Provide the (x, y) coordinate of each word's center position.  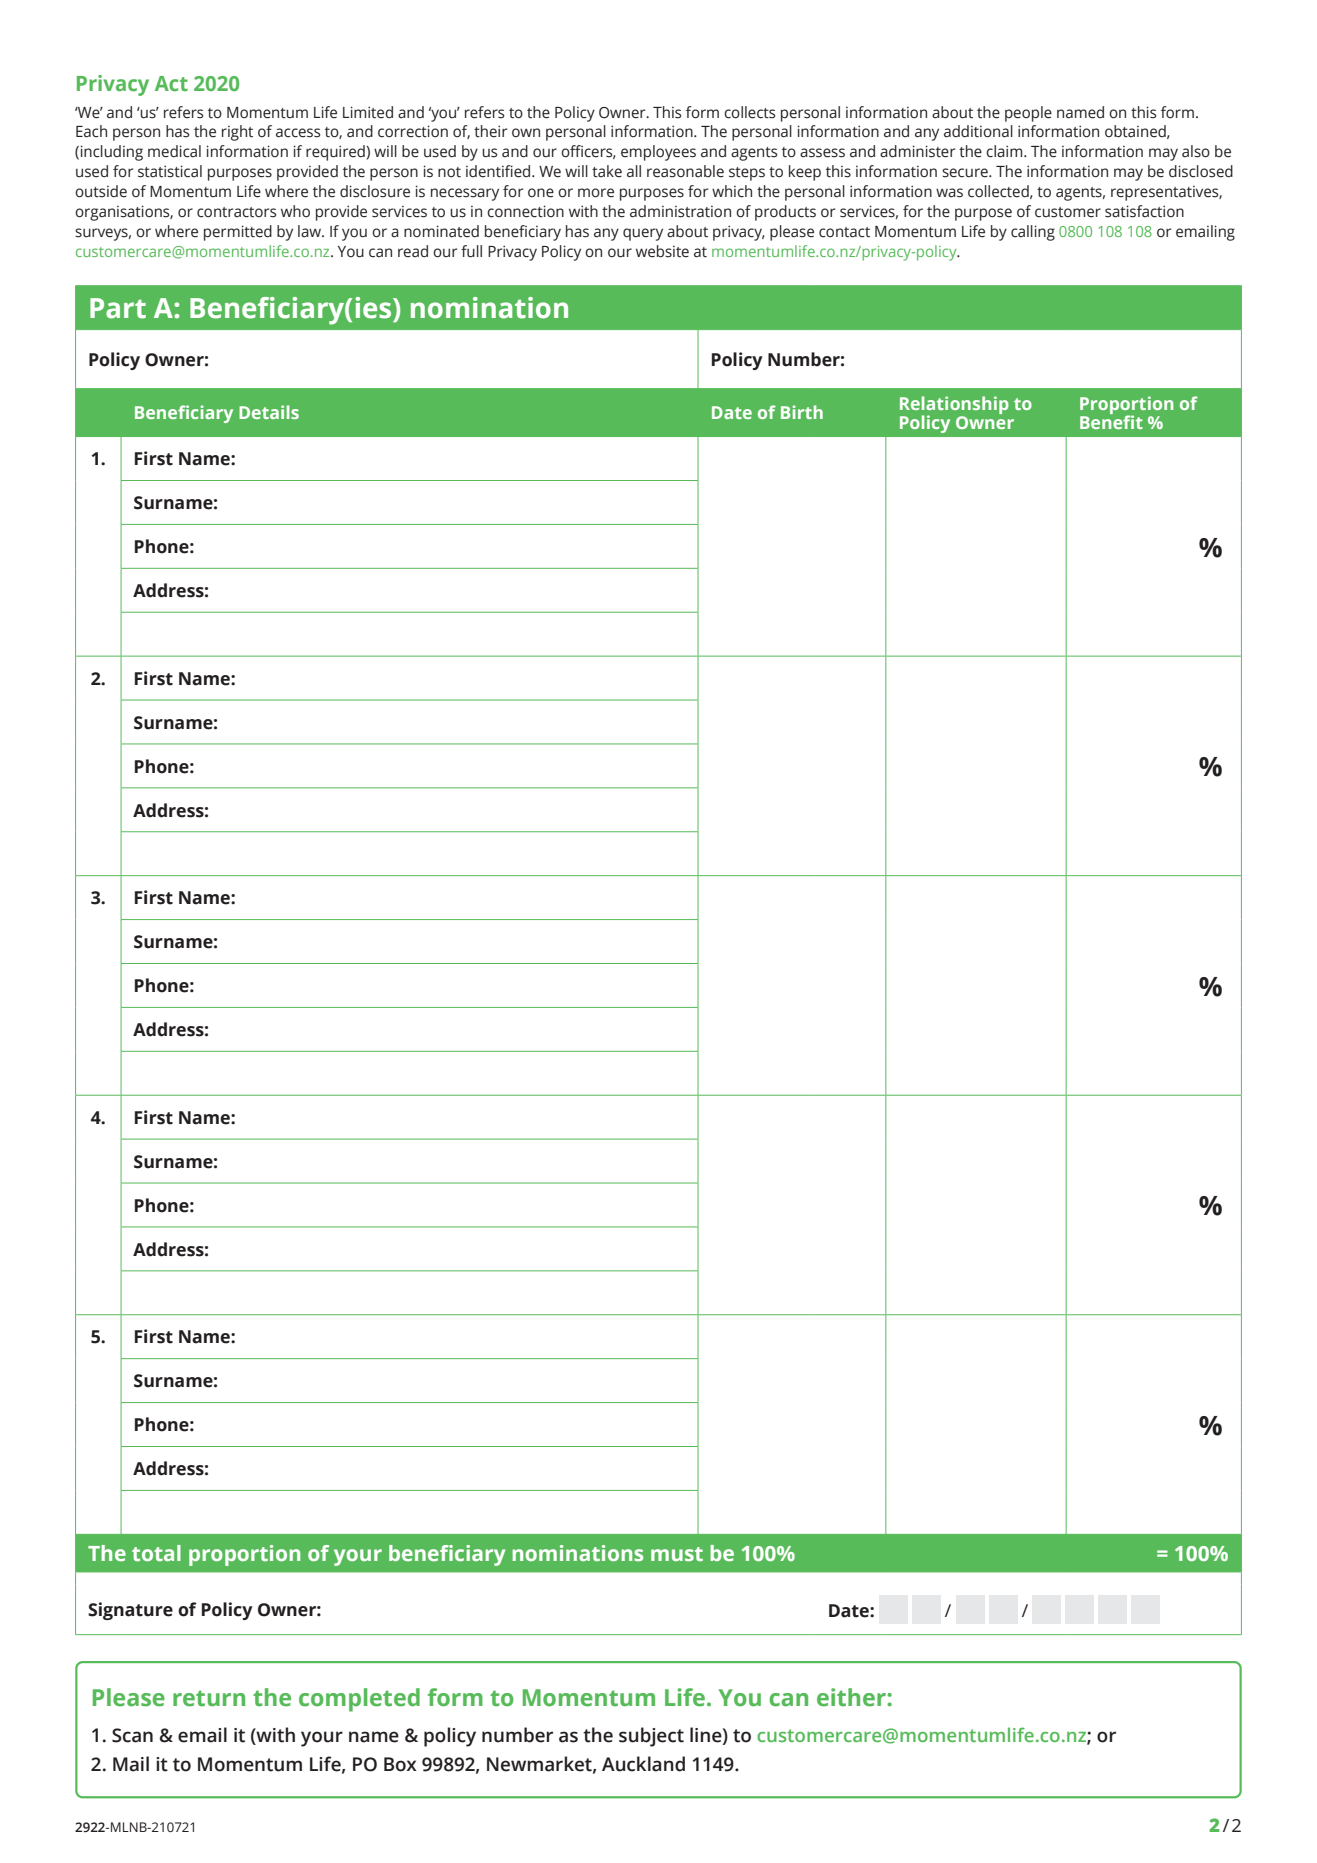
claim (1005, 151)
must (677, 1554)
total (156, 1553)
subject (651, 1737)
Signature (130, 1611)
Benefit (1111, 421)
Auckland (643, 1764)
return (209, 1698)
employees (658, 153)
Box (400, 1764)
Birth (802, 412)
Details (269, 412)
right (237, 133)
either (852, 1697)
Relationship (954, 406)
